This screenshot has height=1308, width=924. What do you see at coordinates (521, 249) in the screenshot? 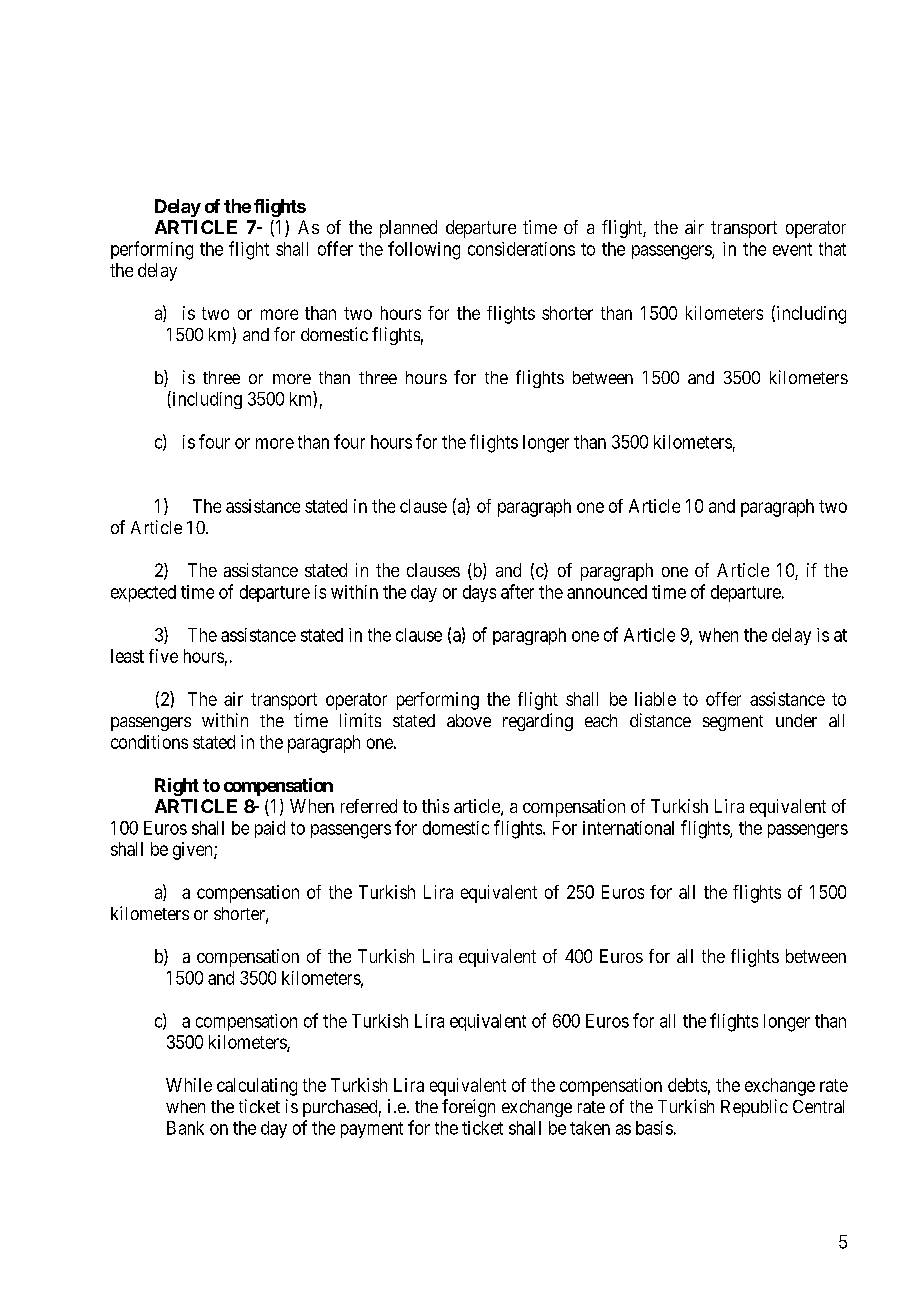
I see `considerations` at bounding box center [521, 249].
